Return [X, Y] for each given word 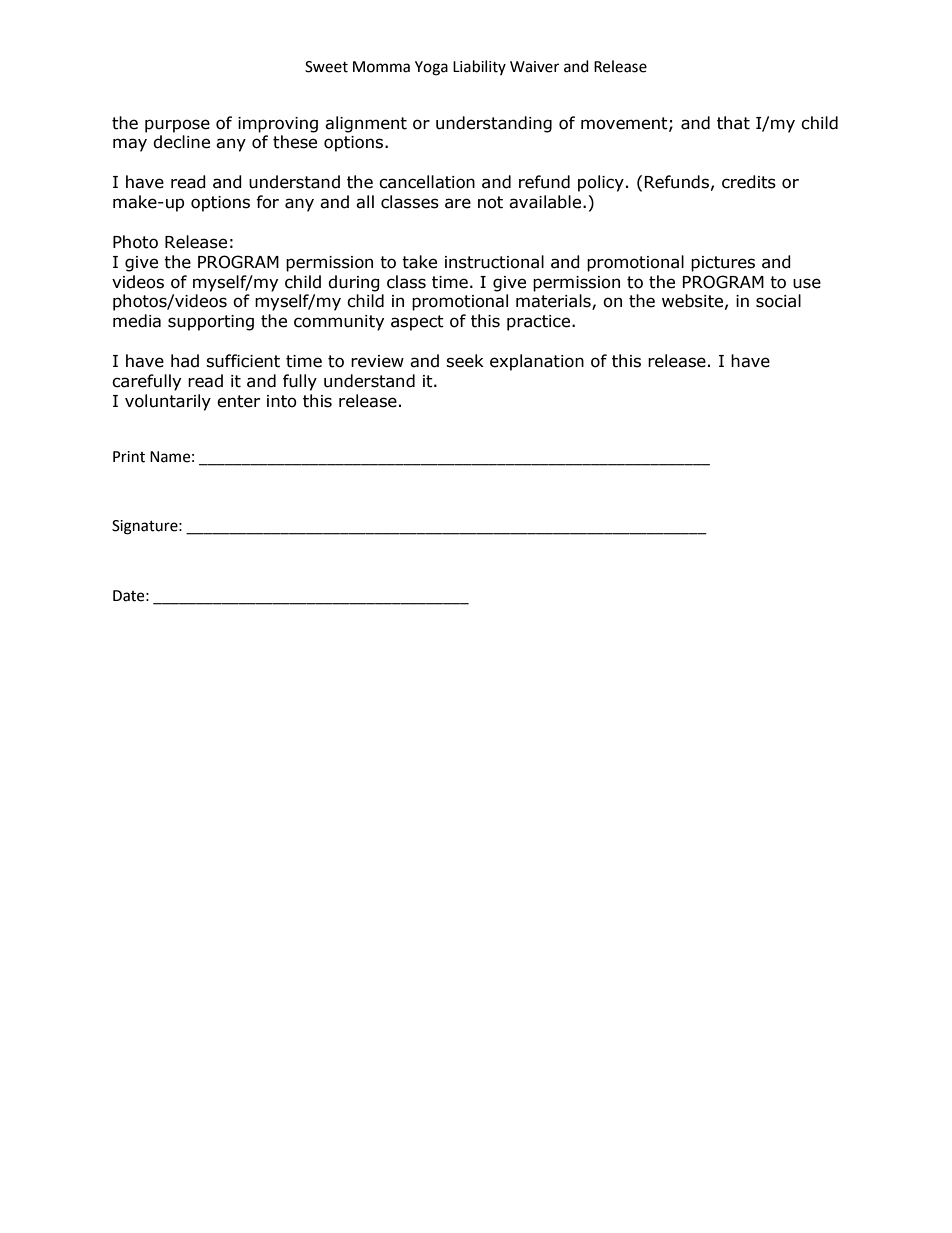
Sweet [326, 67]
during [354, 283]
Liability [479, 67]
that [733, 123]
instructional [494, 262]
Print [129, 457]
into [282, 401]
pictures [723, 264]
